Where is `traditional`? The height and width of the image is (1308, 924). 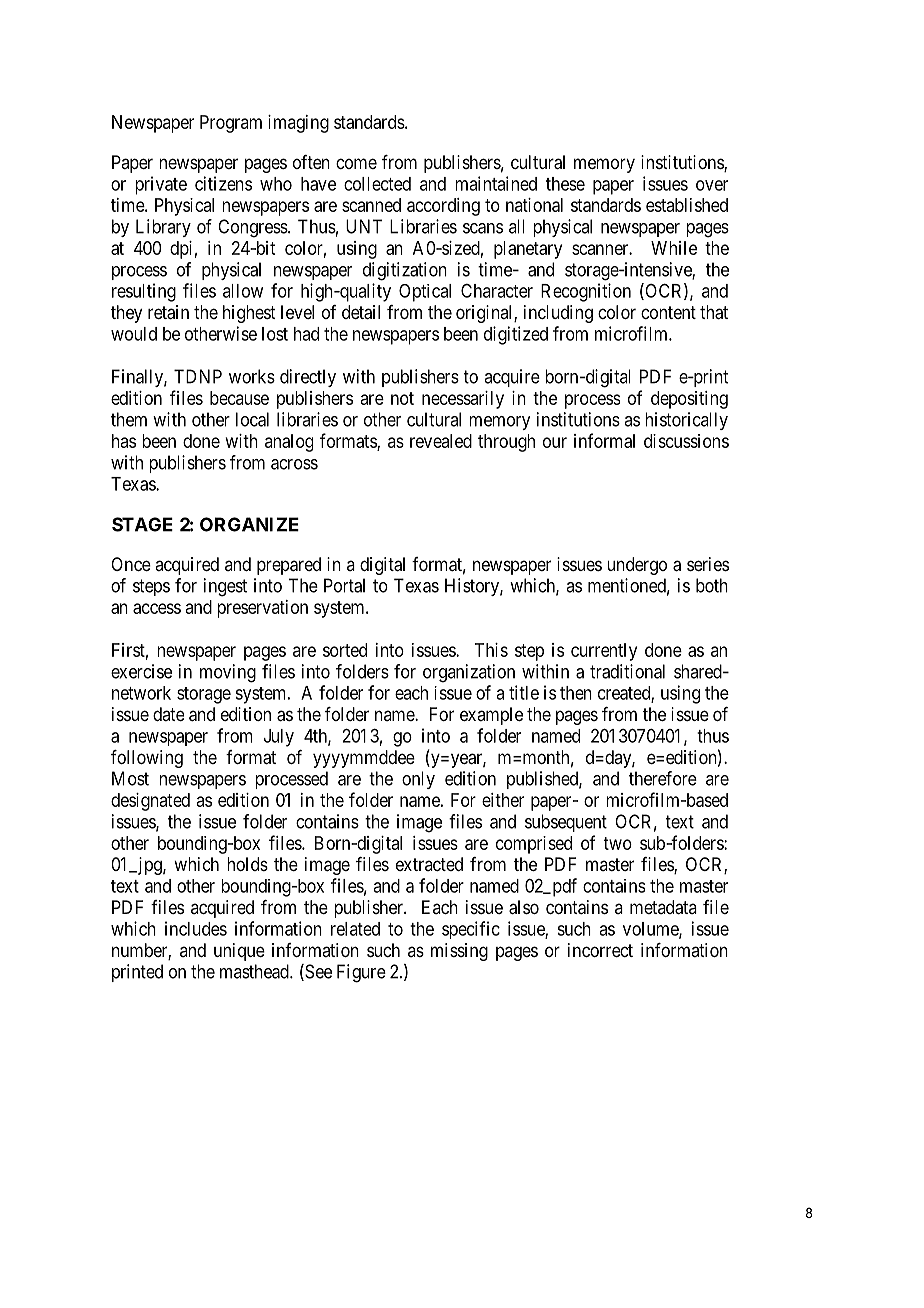
traditional is located at coordinates (627, 671).
